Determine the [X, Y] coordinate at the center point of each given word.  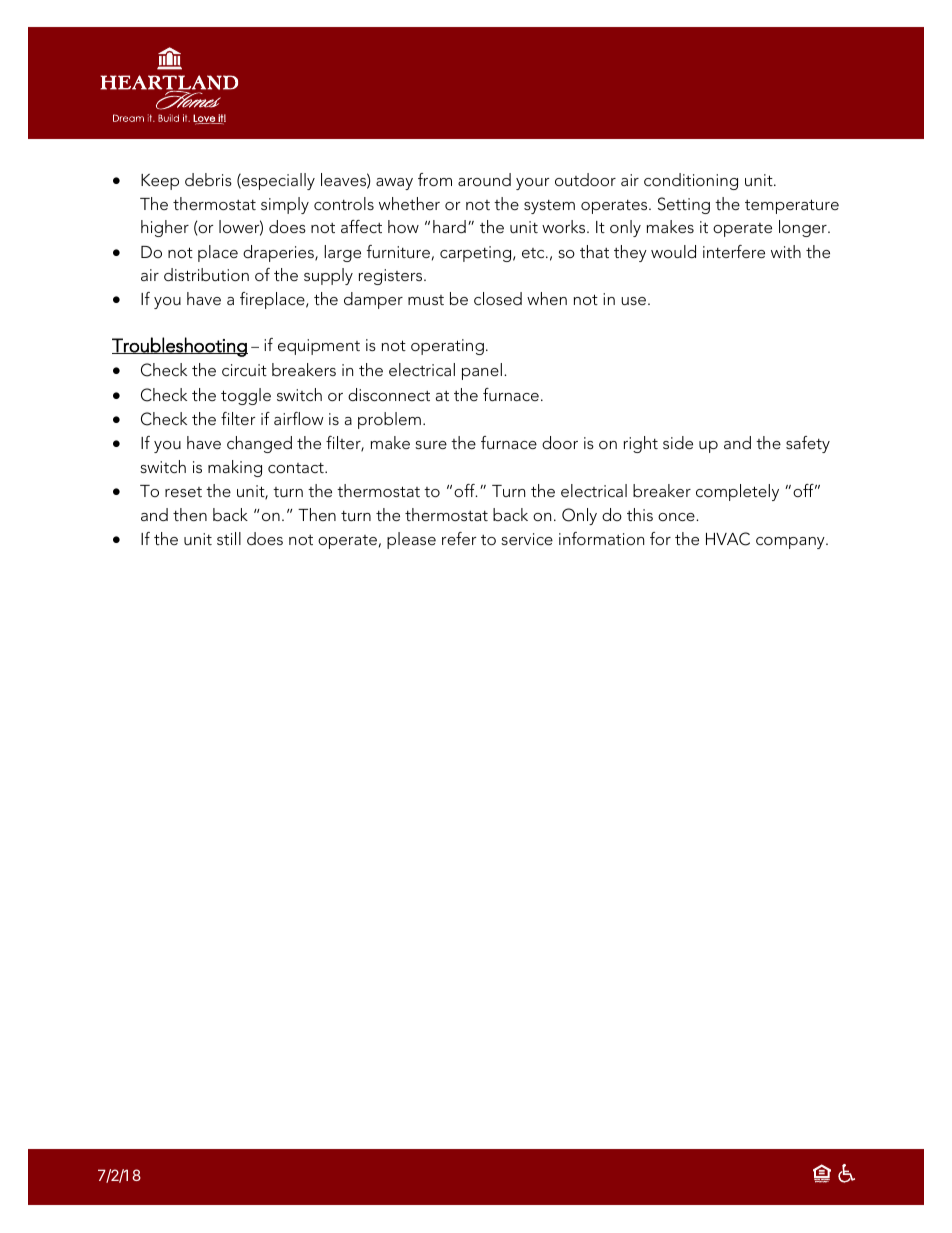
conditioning [691, 181]
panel [482, 371]
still [229, 538]
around [484, 179]
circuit [244, 370]
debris [208, 179]
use [633, 301]
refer [459, 538]
